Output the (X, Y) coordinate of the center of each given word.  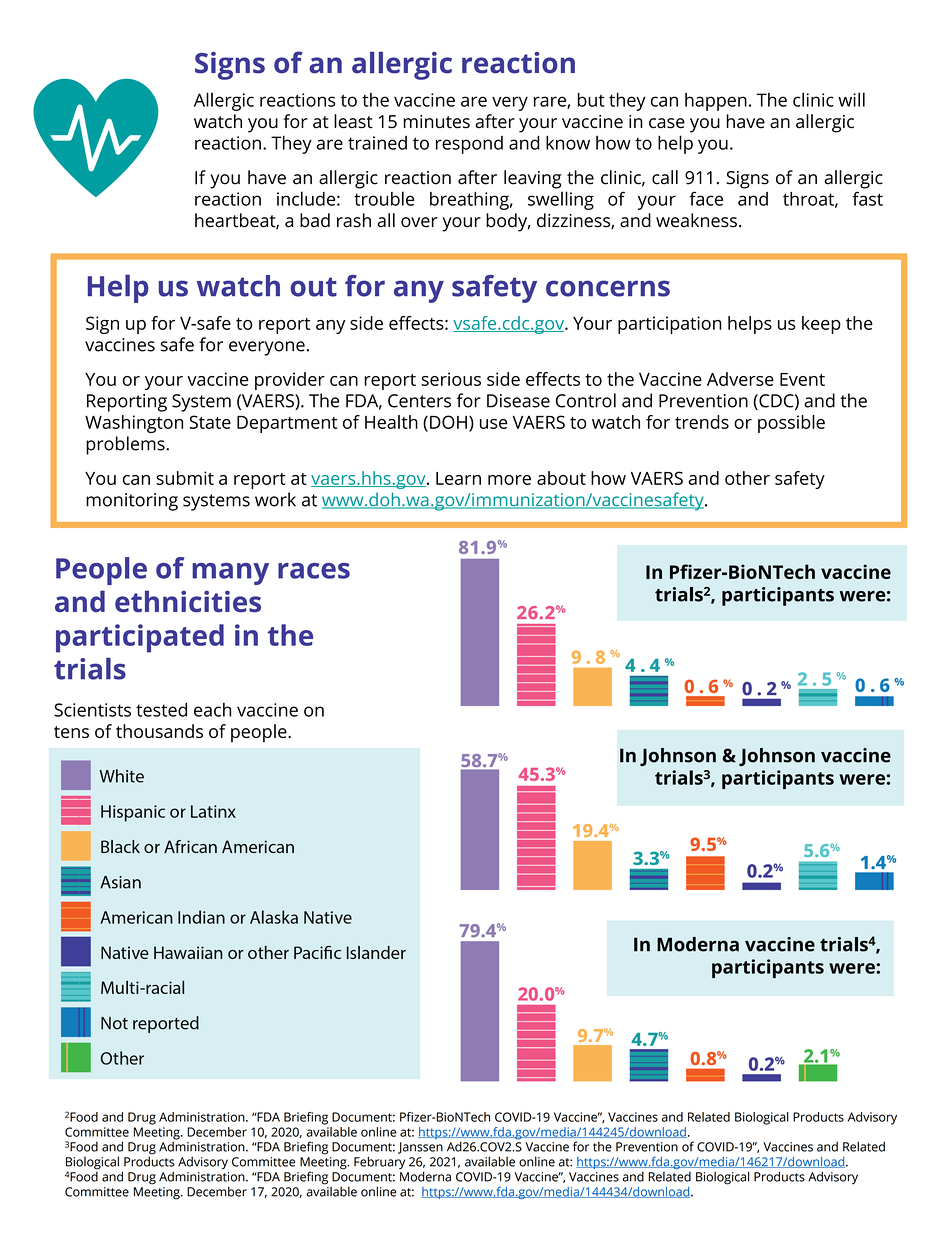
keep (821, 325)
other (747, 478)
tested (161, 709)
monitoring (132, 502)
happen (716, 102)
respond (469, 145)
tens (71, 732)
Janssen (420, 1148)
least (353, 121)
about (561, 478)
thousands (159, 731)
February (379, 1163)
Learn (458, 478)
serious (451, 379)
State (210, 422)
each (212, 710)
